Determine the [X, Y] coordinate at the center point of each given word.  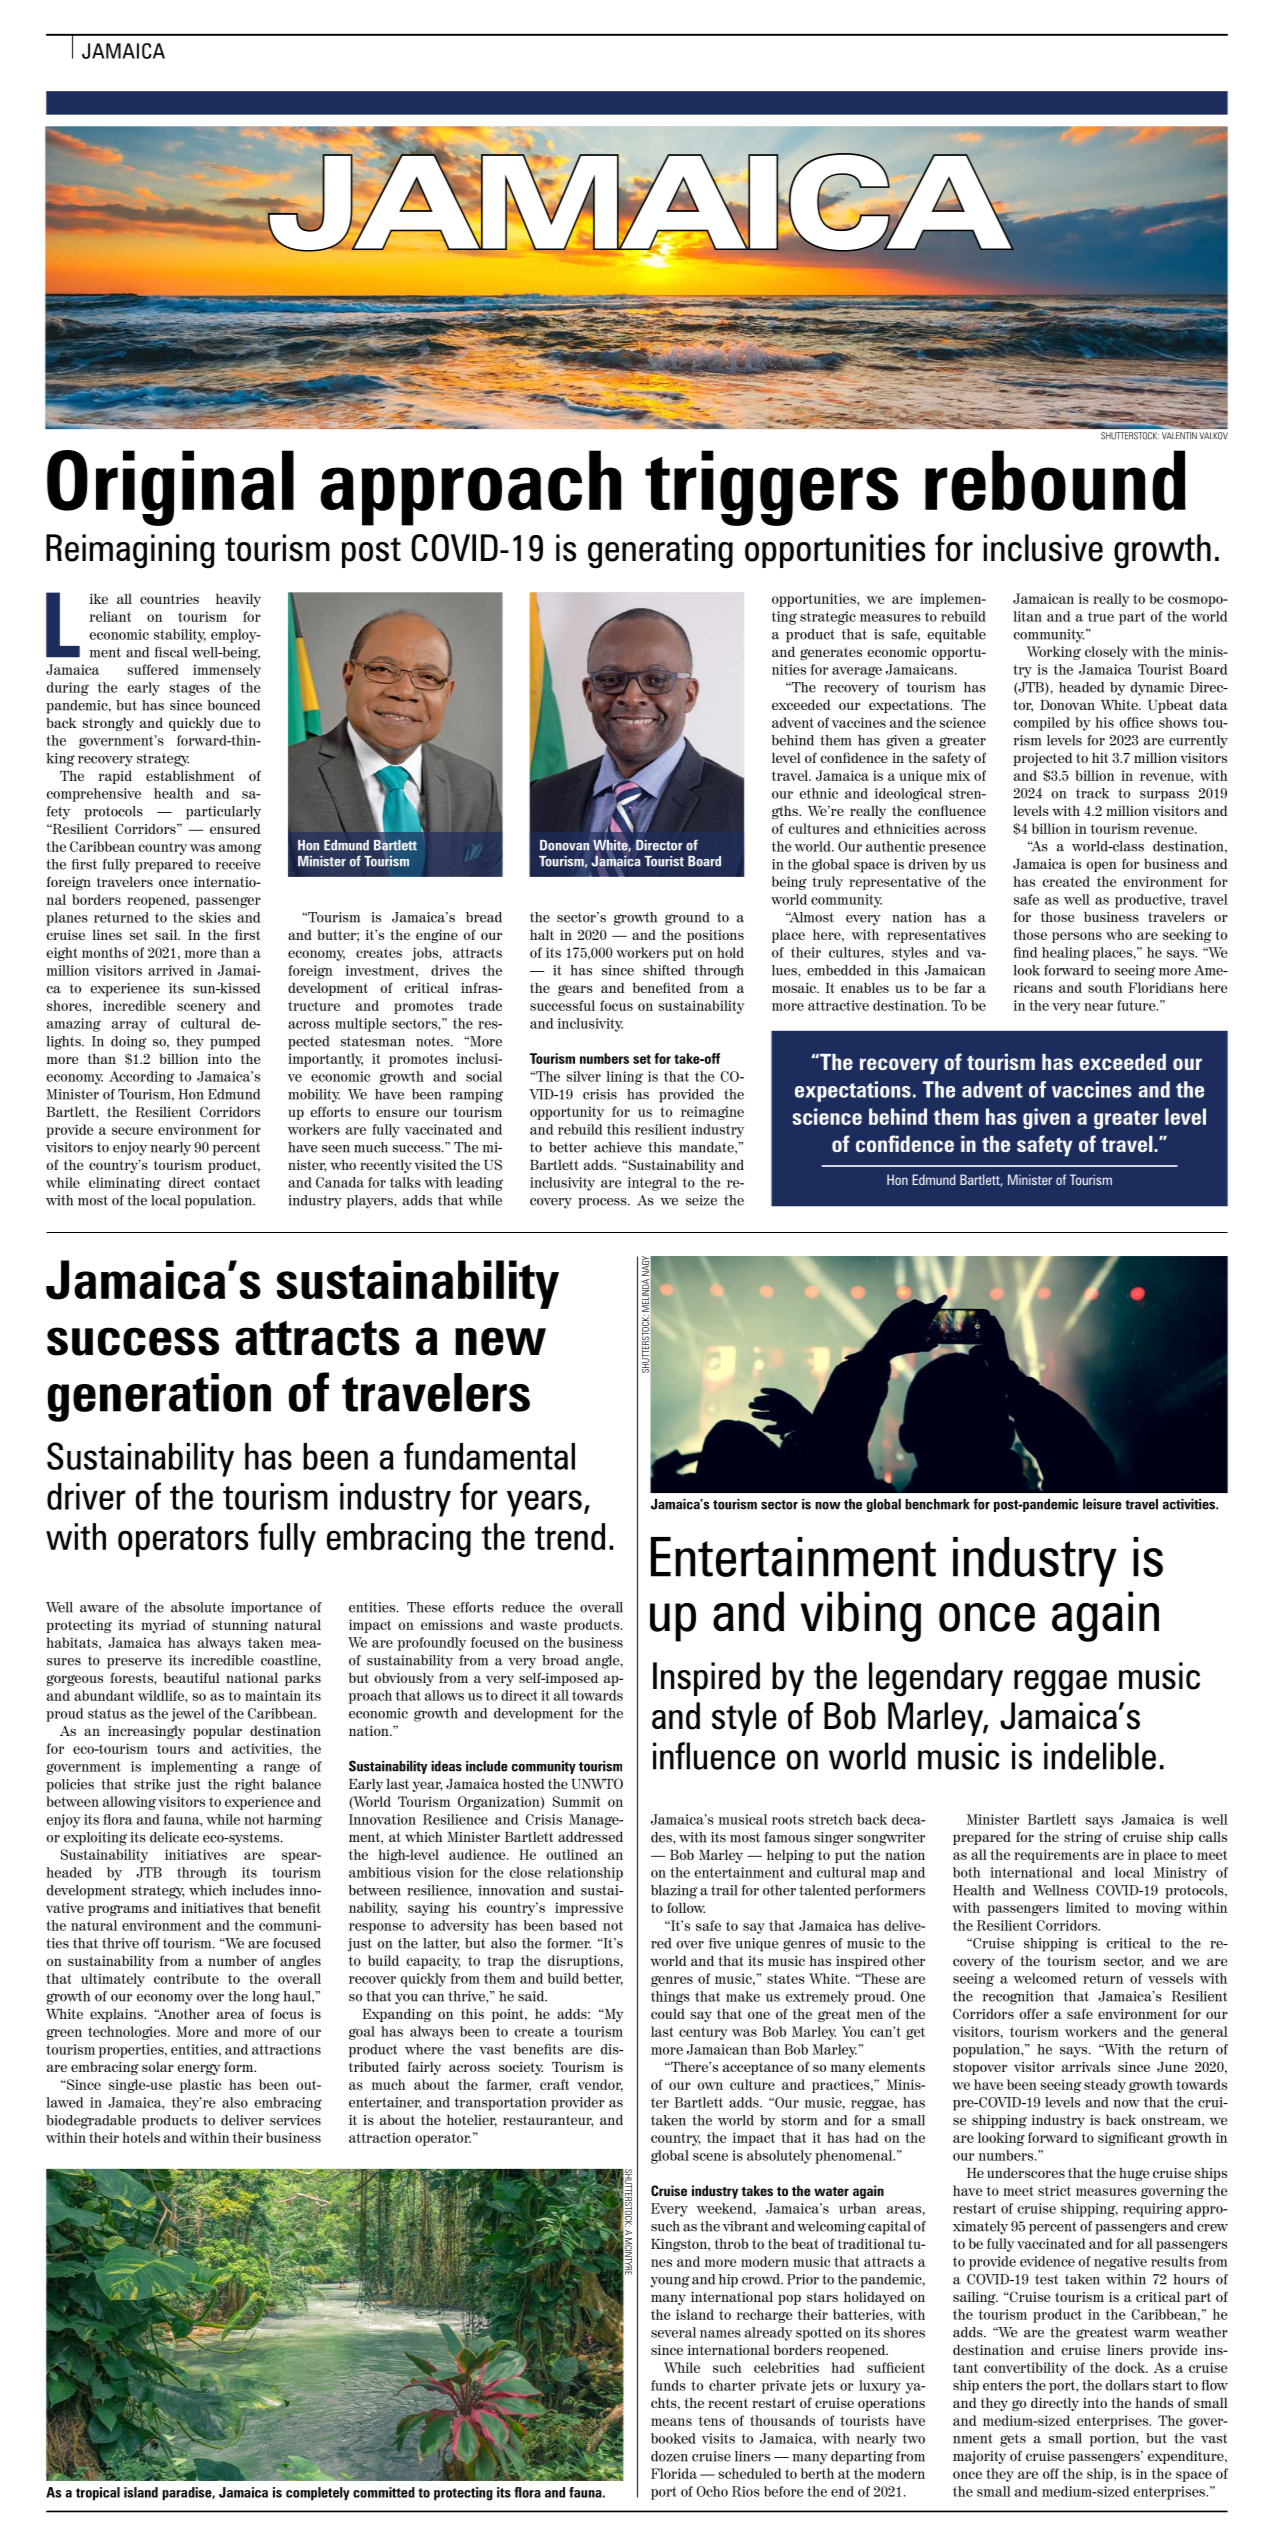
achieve [617, 1147]
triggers [771, 488]
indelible [1100, 1756]
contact [237, 1183]
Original [170, 488]
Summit [576, 1801]
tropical [98, 2494]
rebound [1055, 480]
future [1137, 1005]
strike [152, 1784]
